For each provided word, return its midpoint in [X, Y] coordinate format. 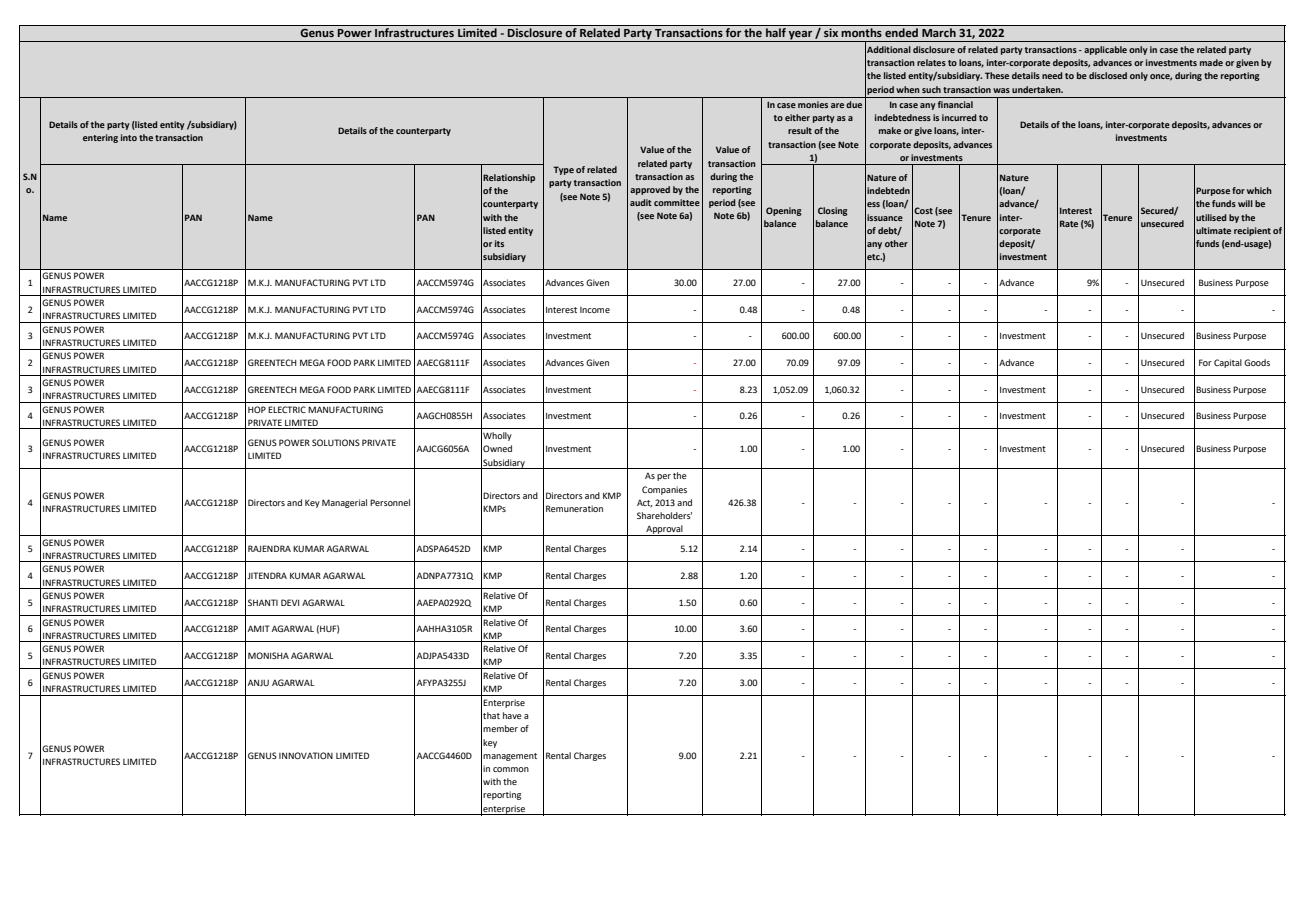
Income [595, 310]
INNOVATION [306, 755]
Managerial [344, 503]
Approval [664, 530]
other [896, 243]
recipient [1252, 231]
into [129, 137]
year [801, 36]
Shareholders [664, 515]
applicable [1105, 50]
